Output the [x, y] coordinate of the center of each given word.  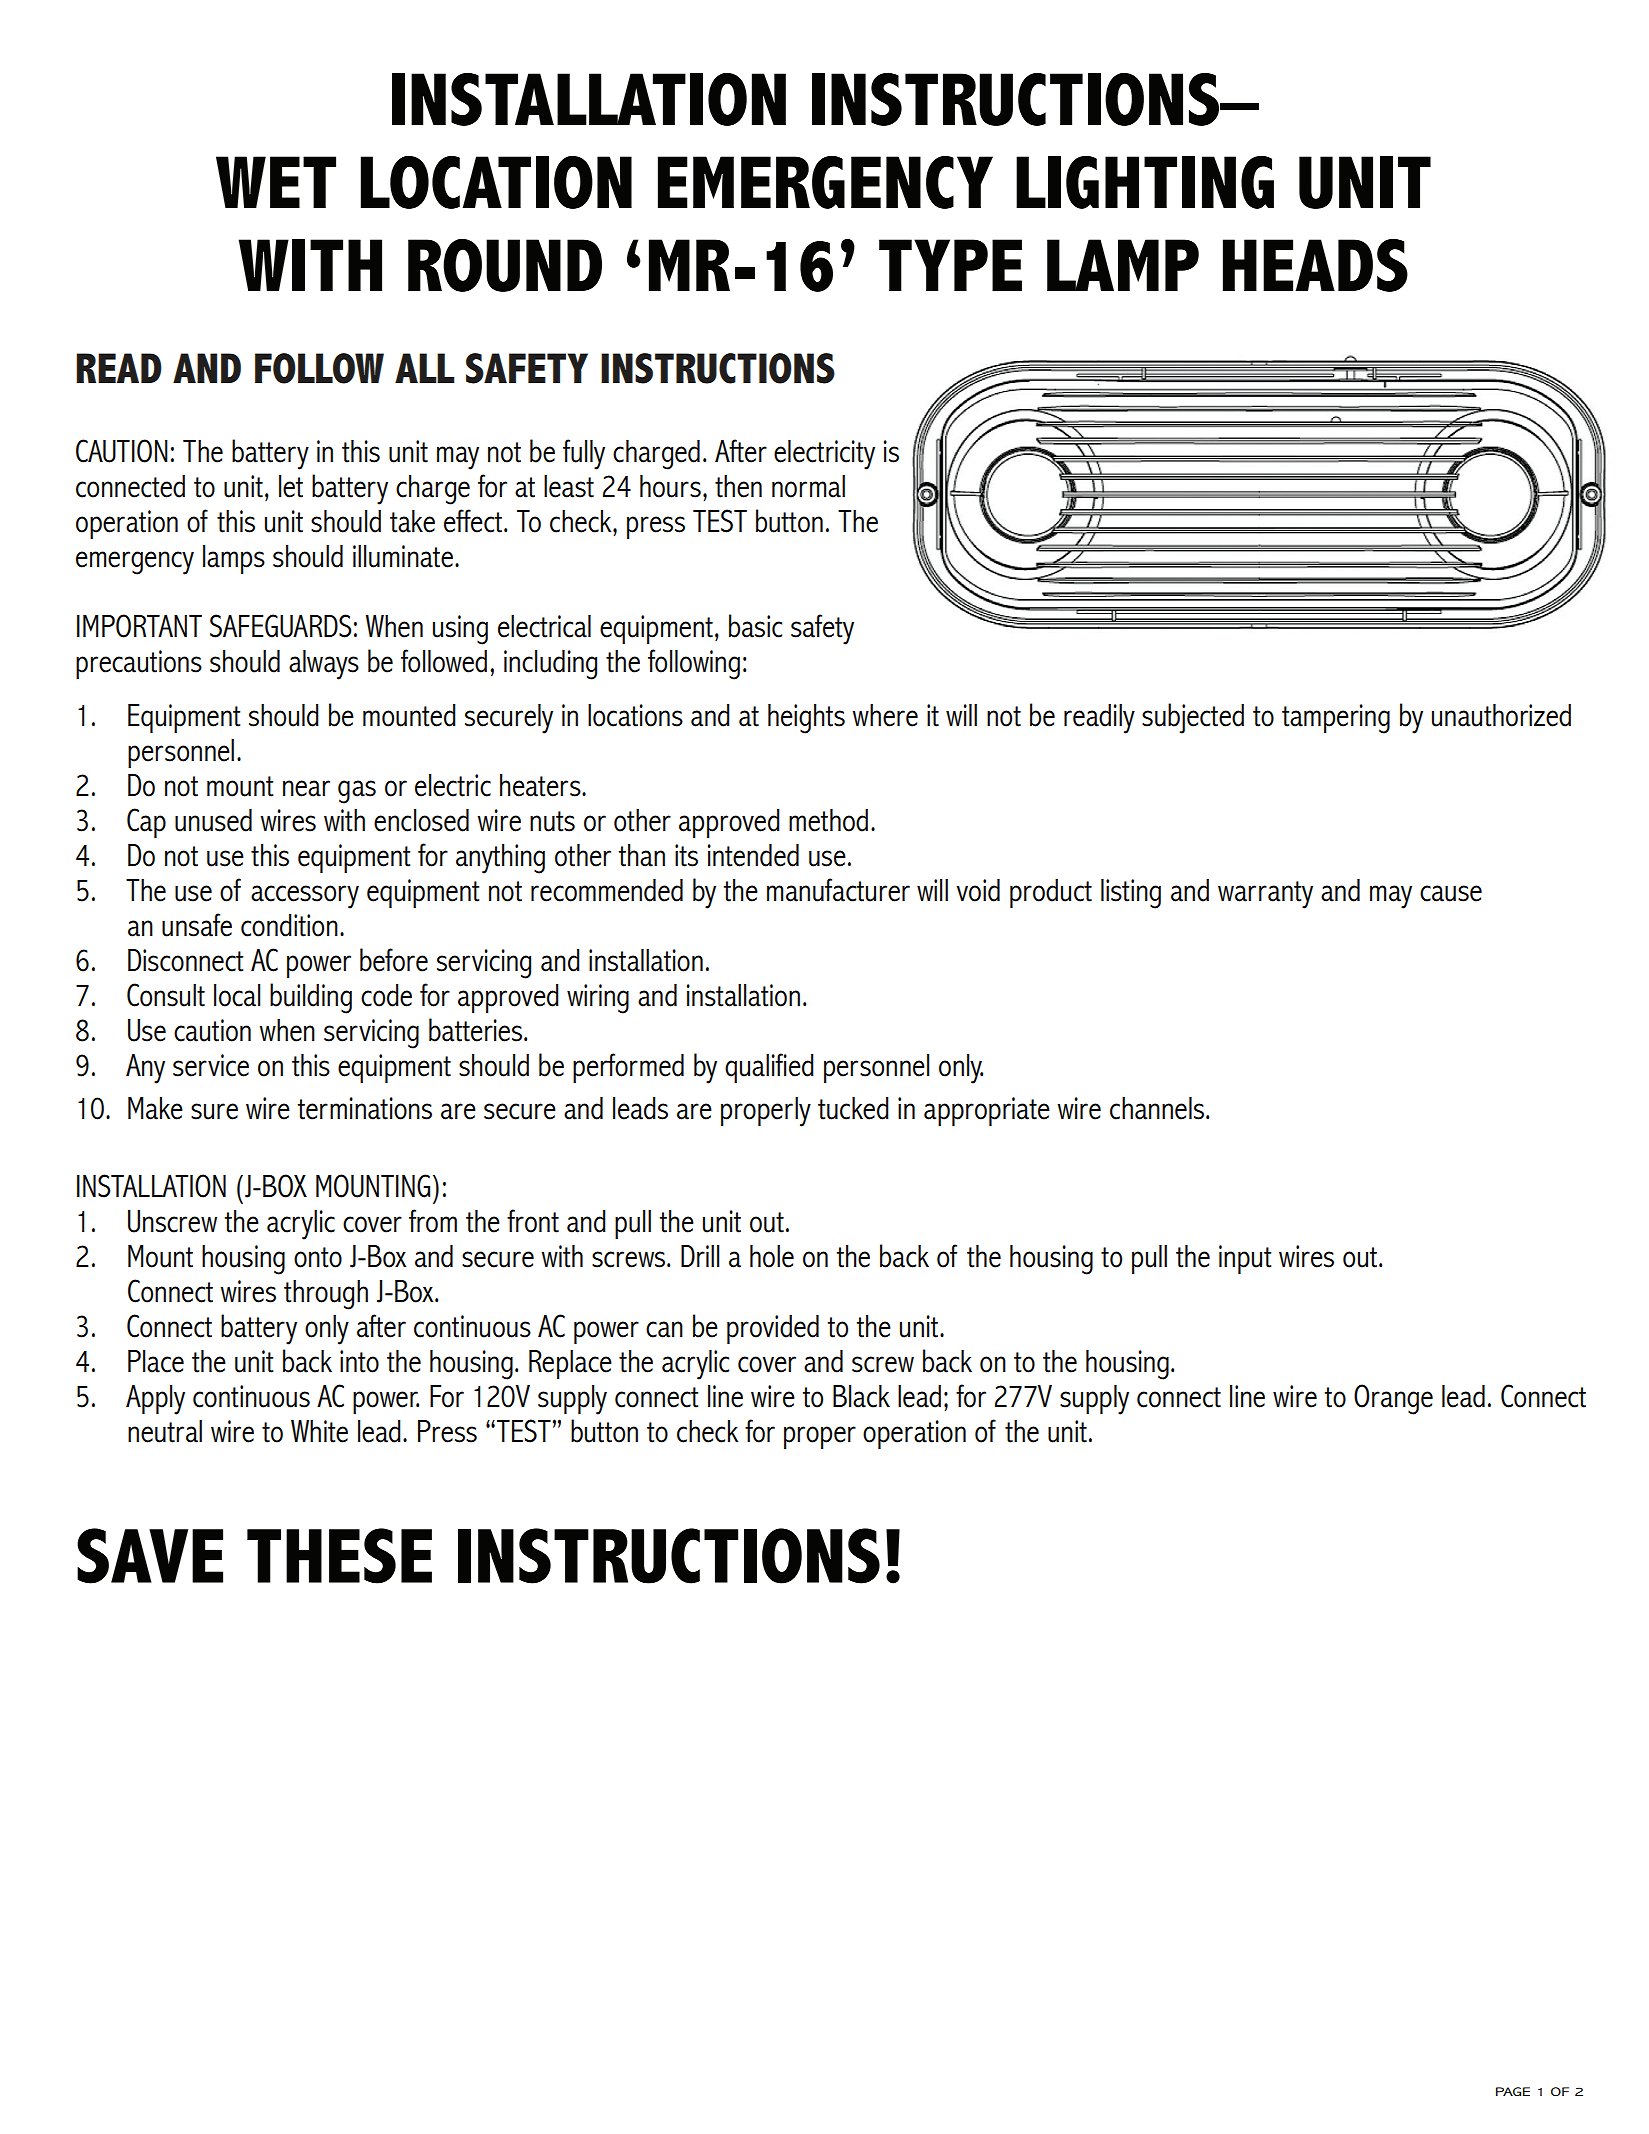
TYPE [950, 265]
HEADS [1315, 265]
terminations [365, 1108]
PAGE [1513, 2091]
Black [861, 1396]
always [324, 665]
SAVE [150, 1556]
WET [276, 182]
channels [1158, 1108]
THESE [339, 1556]
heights [806, 719]
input [1245, 1259]
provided [773, 1329]
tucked [853, 1108]
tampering [1336, 719]
